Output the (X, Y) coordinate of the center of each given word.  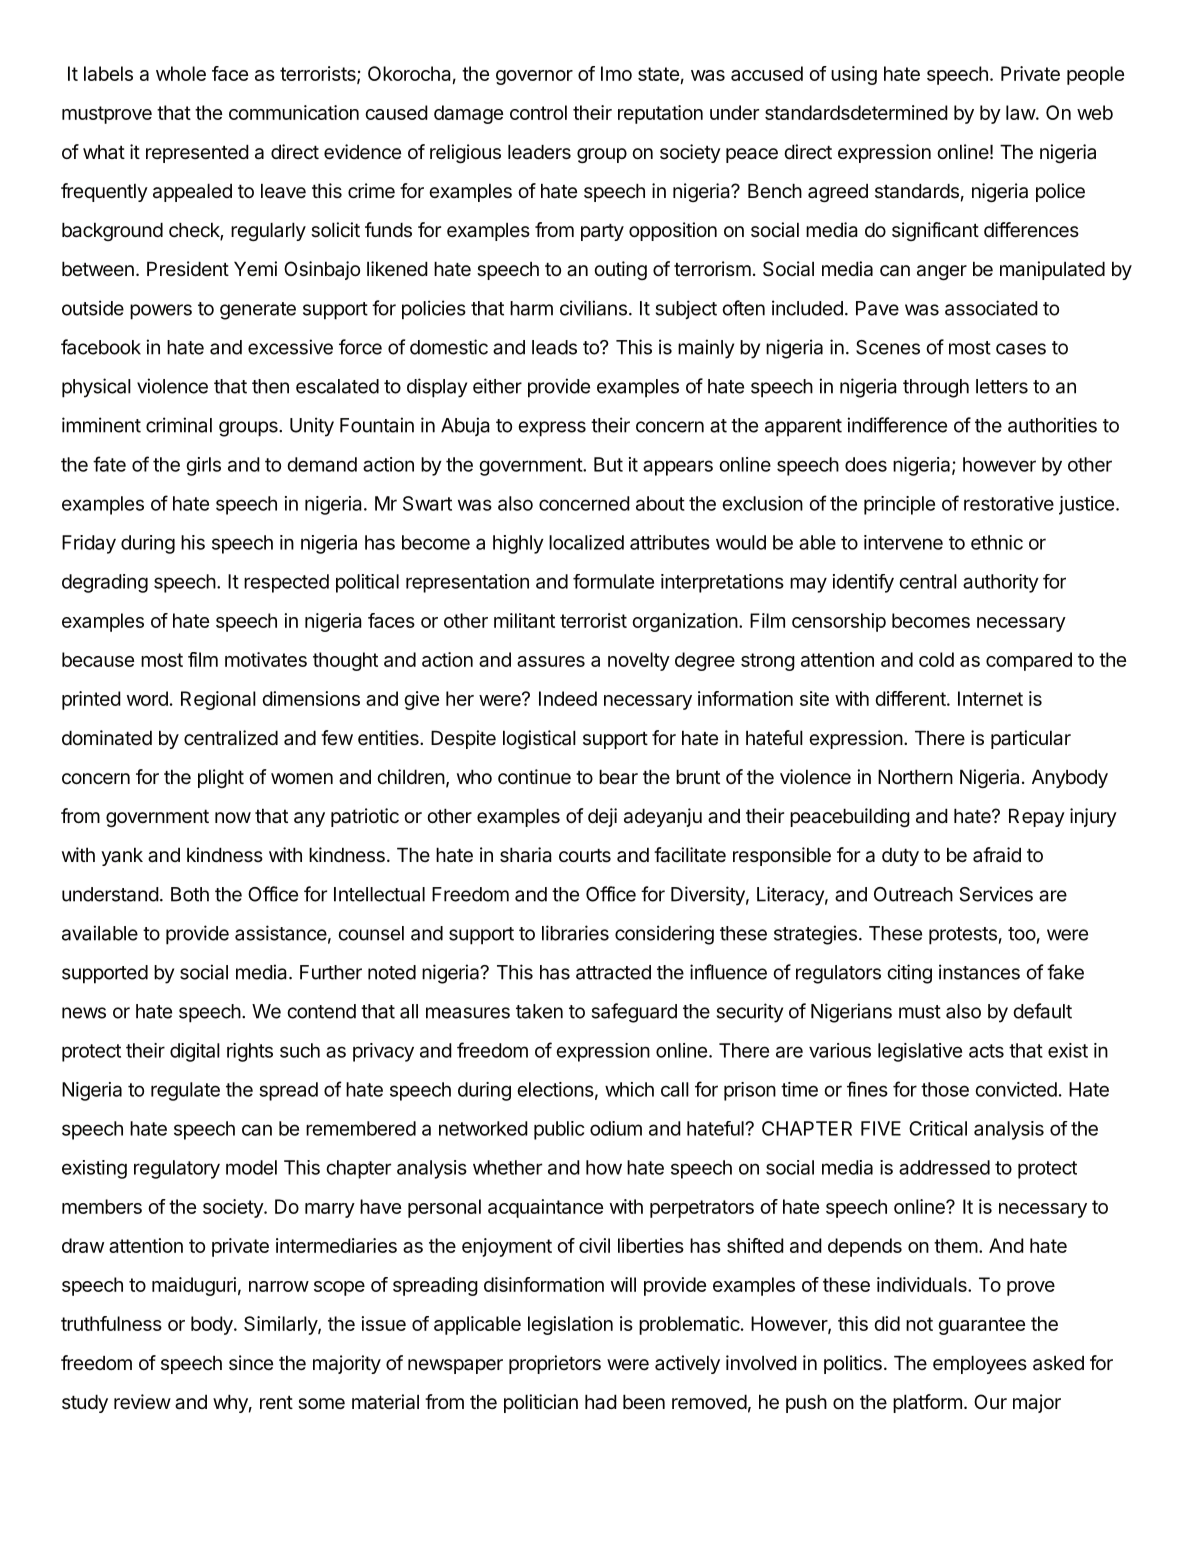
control (538, 112)
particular (1031, 739)
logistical (539, 739)
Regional (218, 700)
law (1021, 112)
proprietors (555, 1364)
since (251, 1362)
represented (197, 153)
